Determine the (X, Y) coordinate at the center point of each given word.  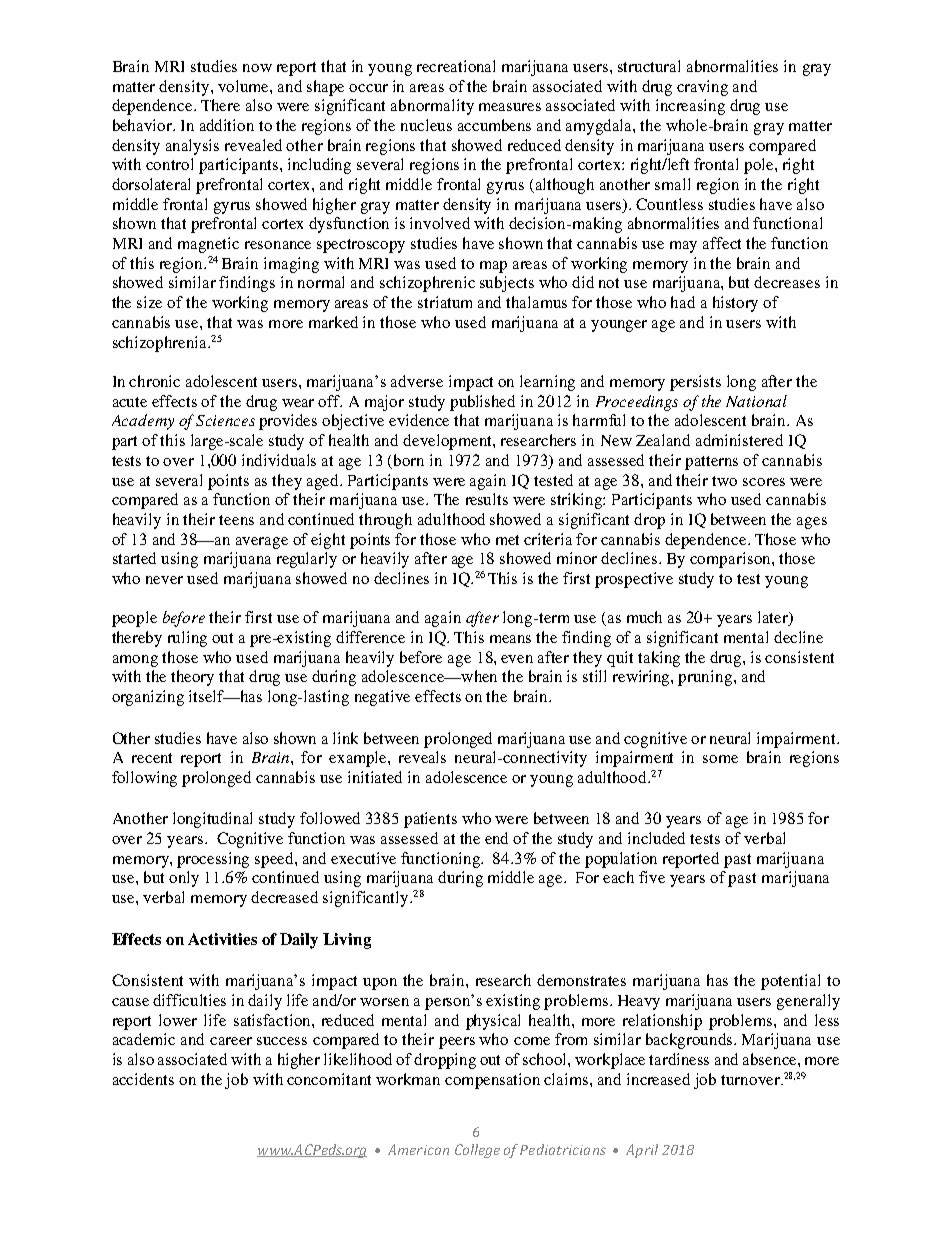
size (149, 302)
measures (510, 107)
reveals (422, 757)
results (487, 499)
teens (236, 520)
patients (430, 820)
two (724, 481)
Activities (222, 939)
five (652, 877)
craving (702, 88)
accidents (143, 1079)
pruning (706, 678)
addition (227, 125)
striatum (445, 302)
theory (192, 678)
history (735, 304)
